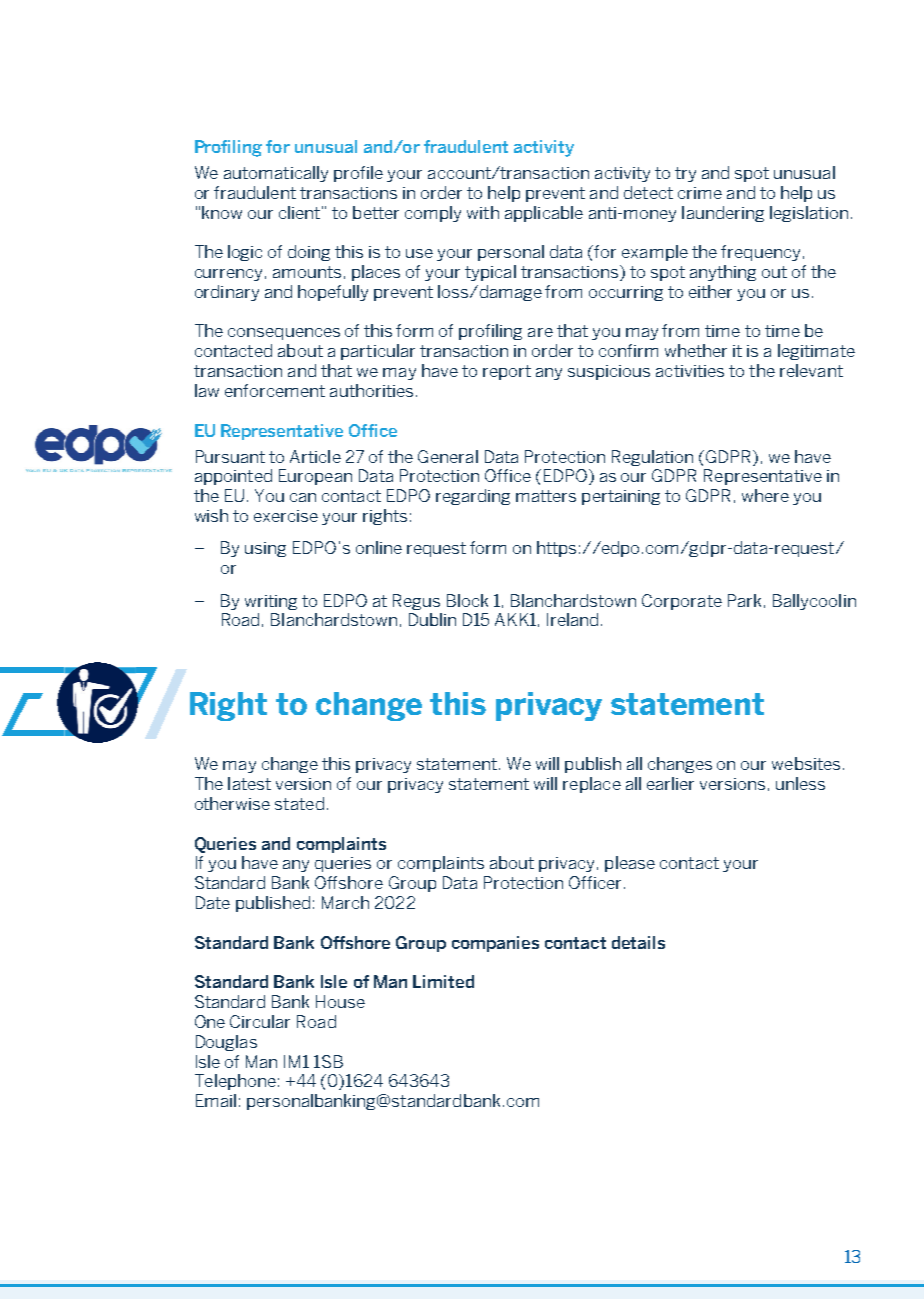 The width and height of the image is (924, 1311). Describe the element at coordinates (299, 212) in the image. I see `client` at that location.
